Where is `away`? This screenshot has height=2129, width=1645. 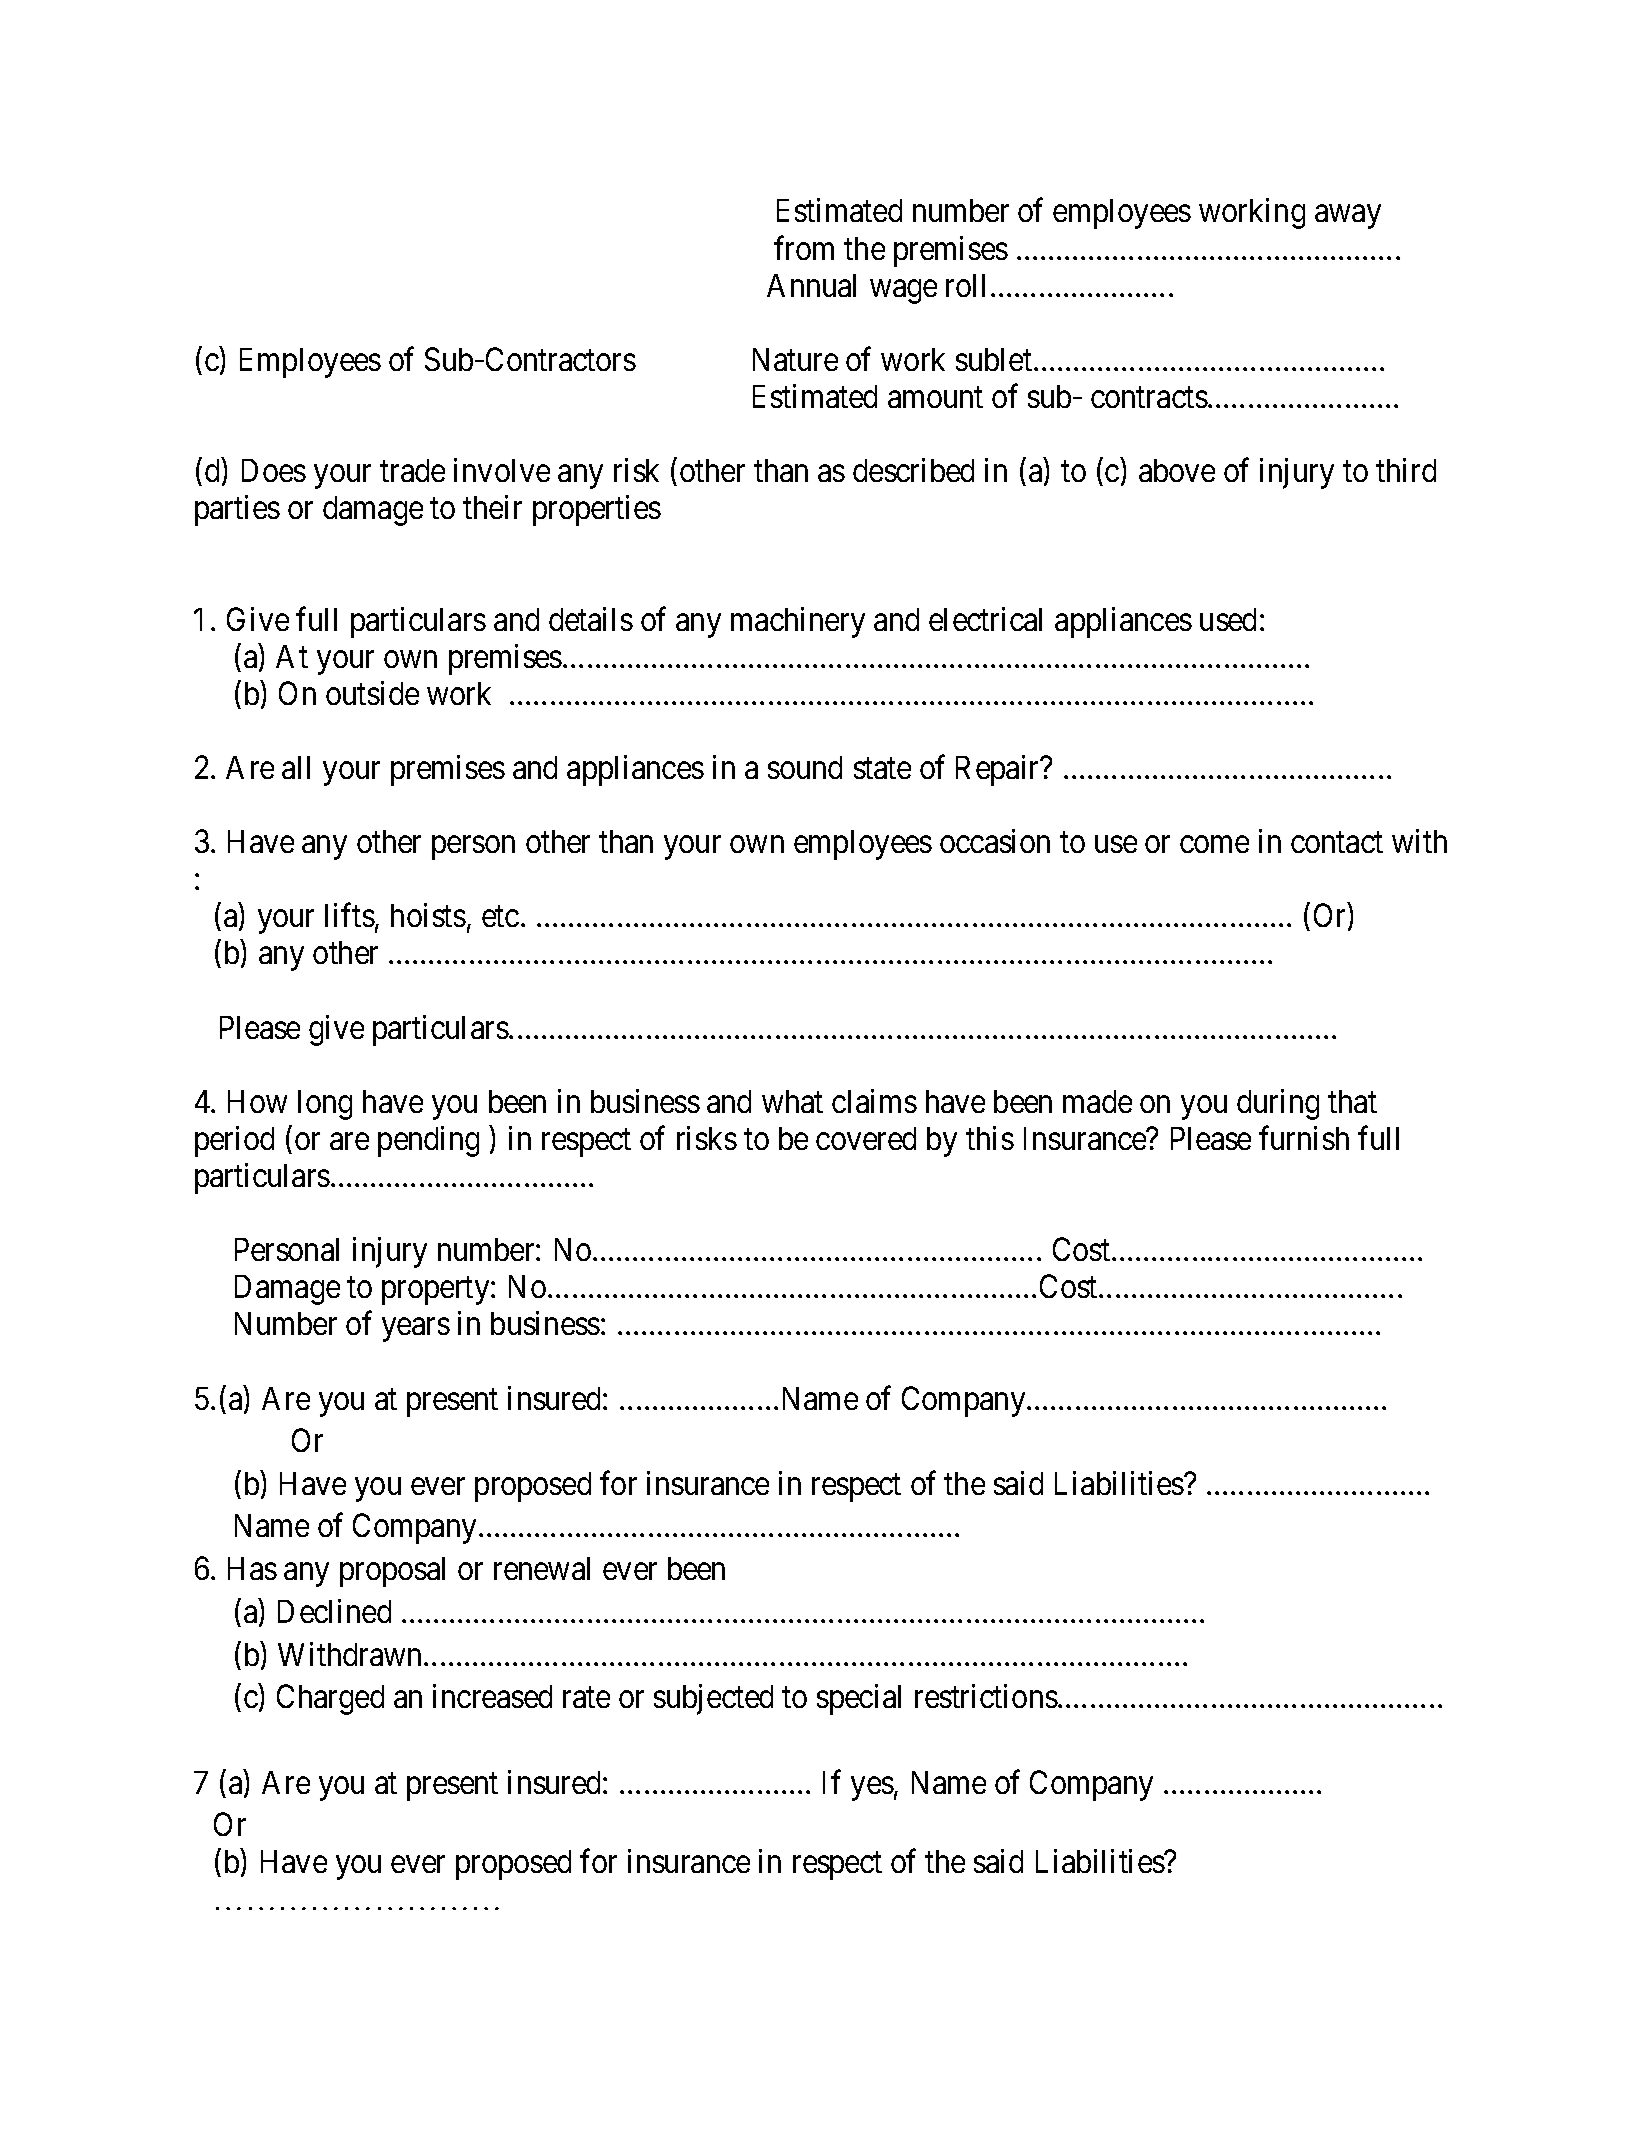 away is located at coordinates (1348, 217).
